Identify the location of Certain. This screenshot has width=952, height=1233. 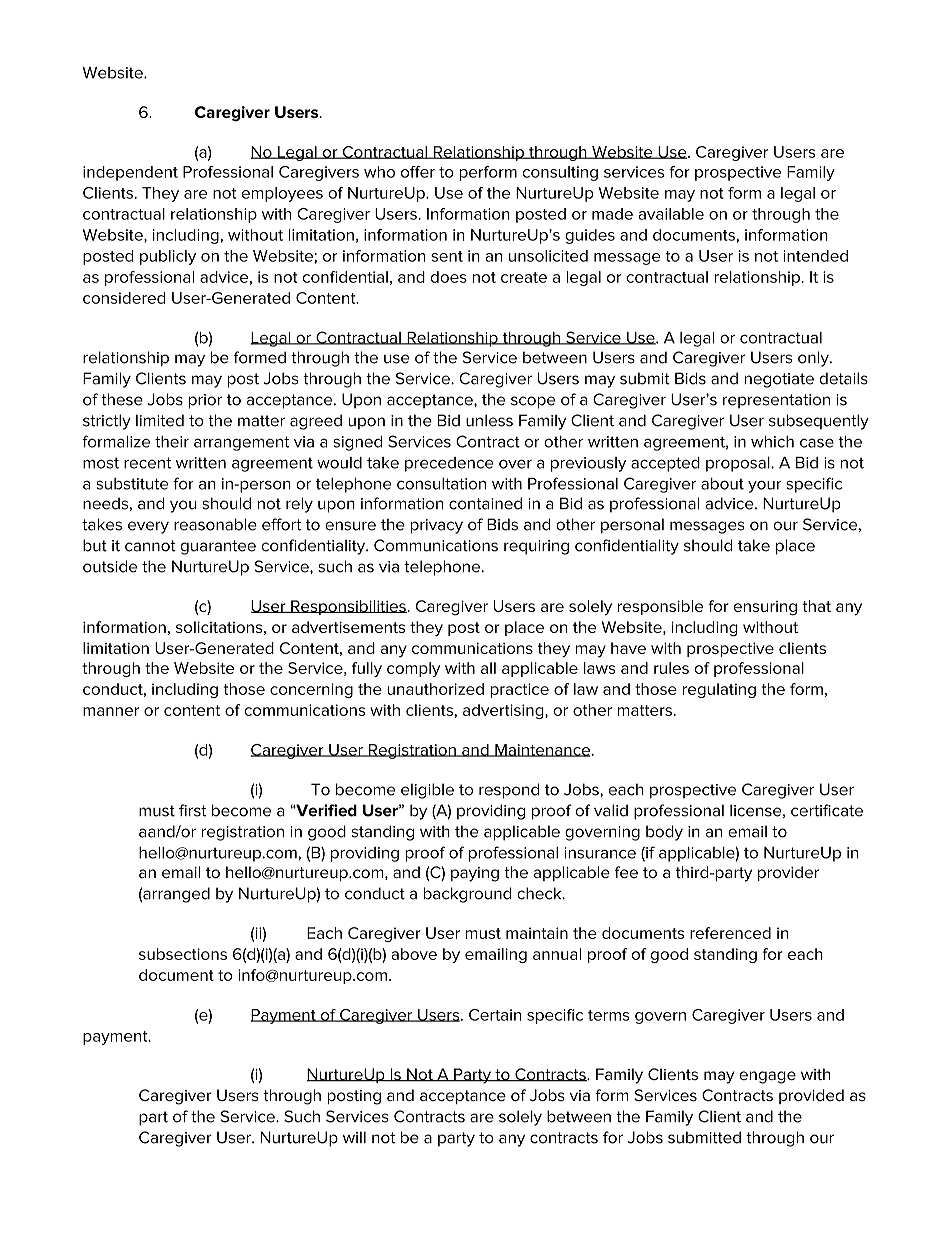
(495, 1015).
